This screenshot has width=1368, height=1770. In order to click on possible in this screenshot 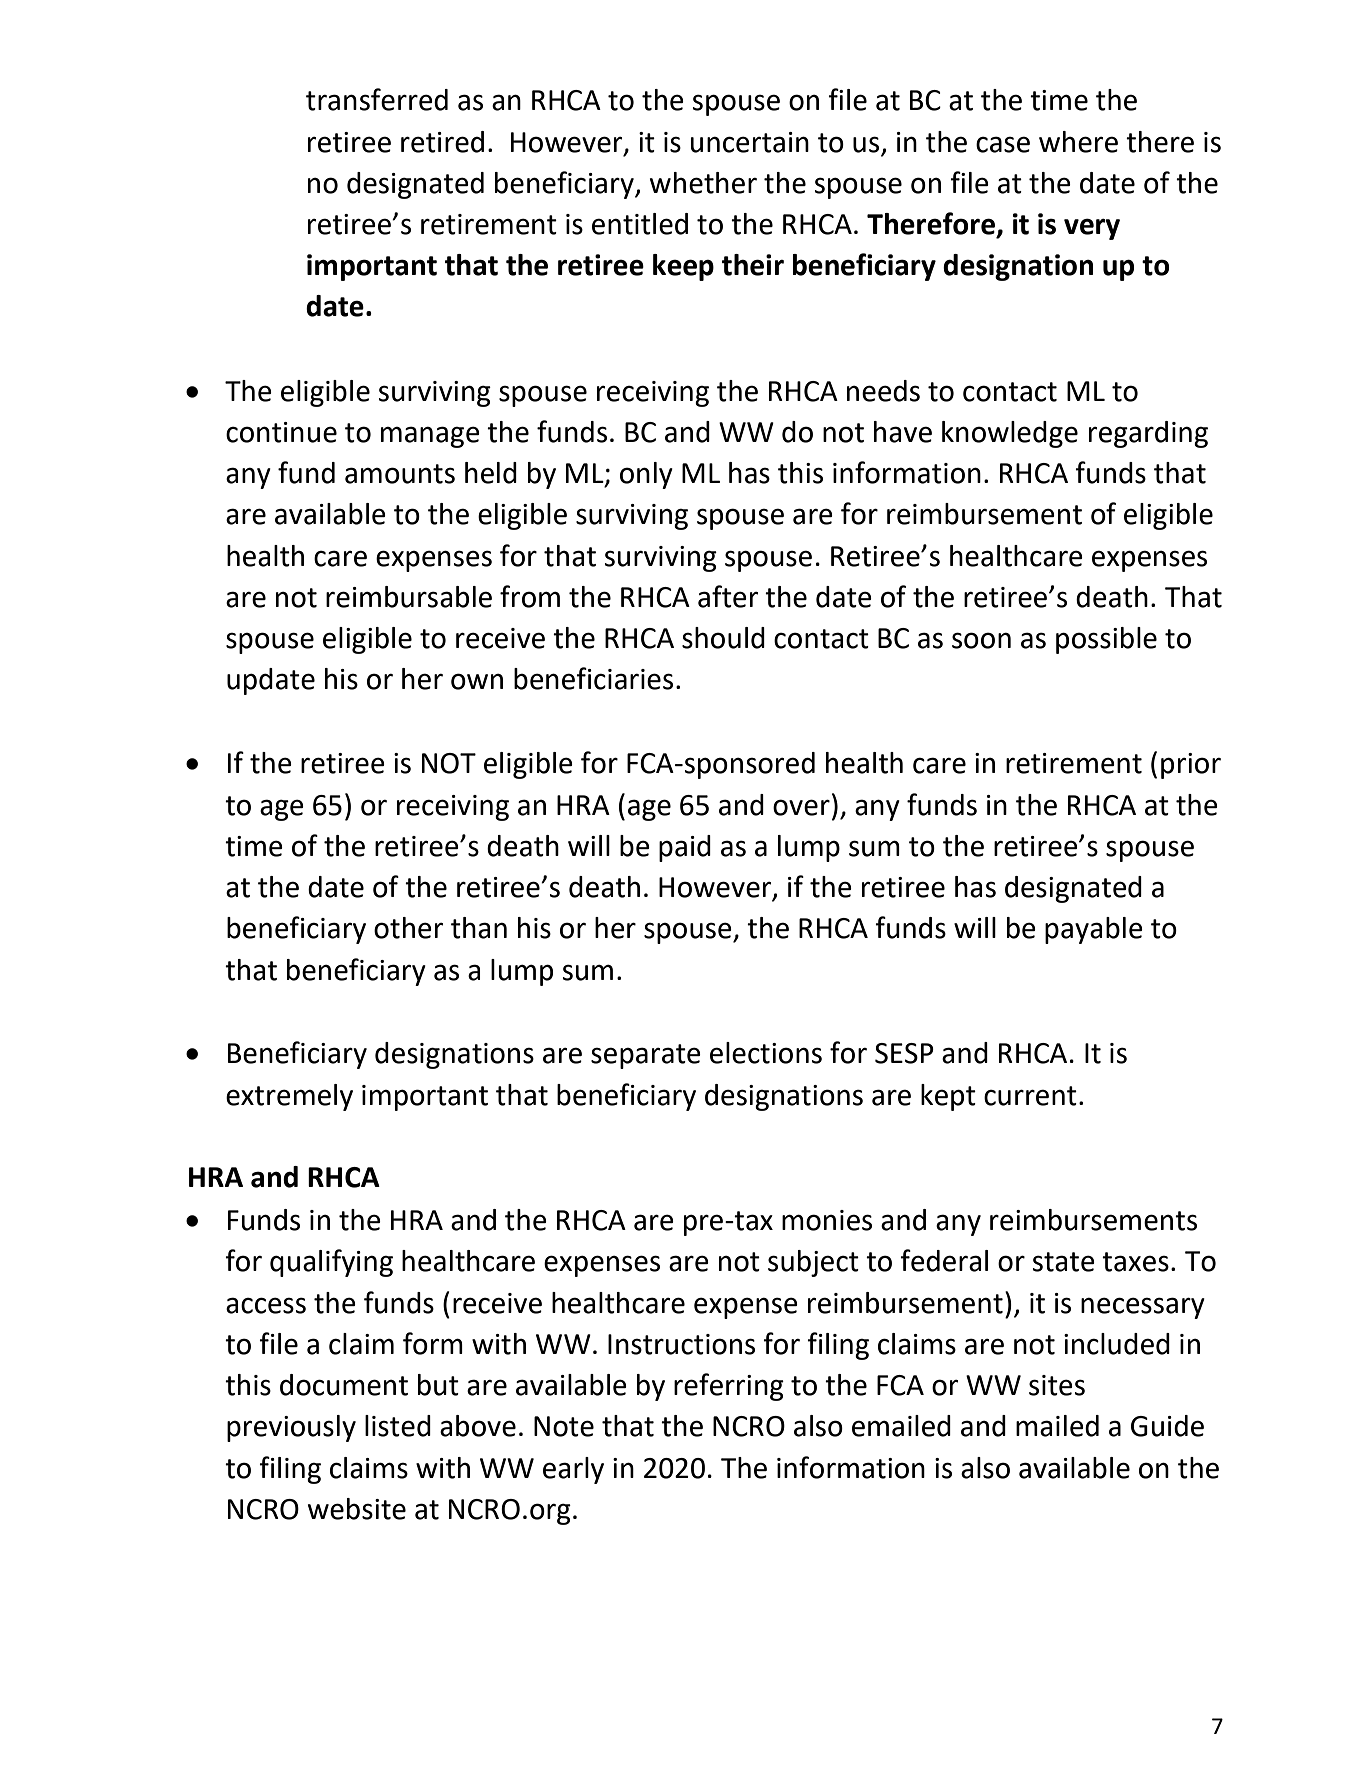, I will do `click(1106, 640)`.
